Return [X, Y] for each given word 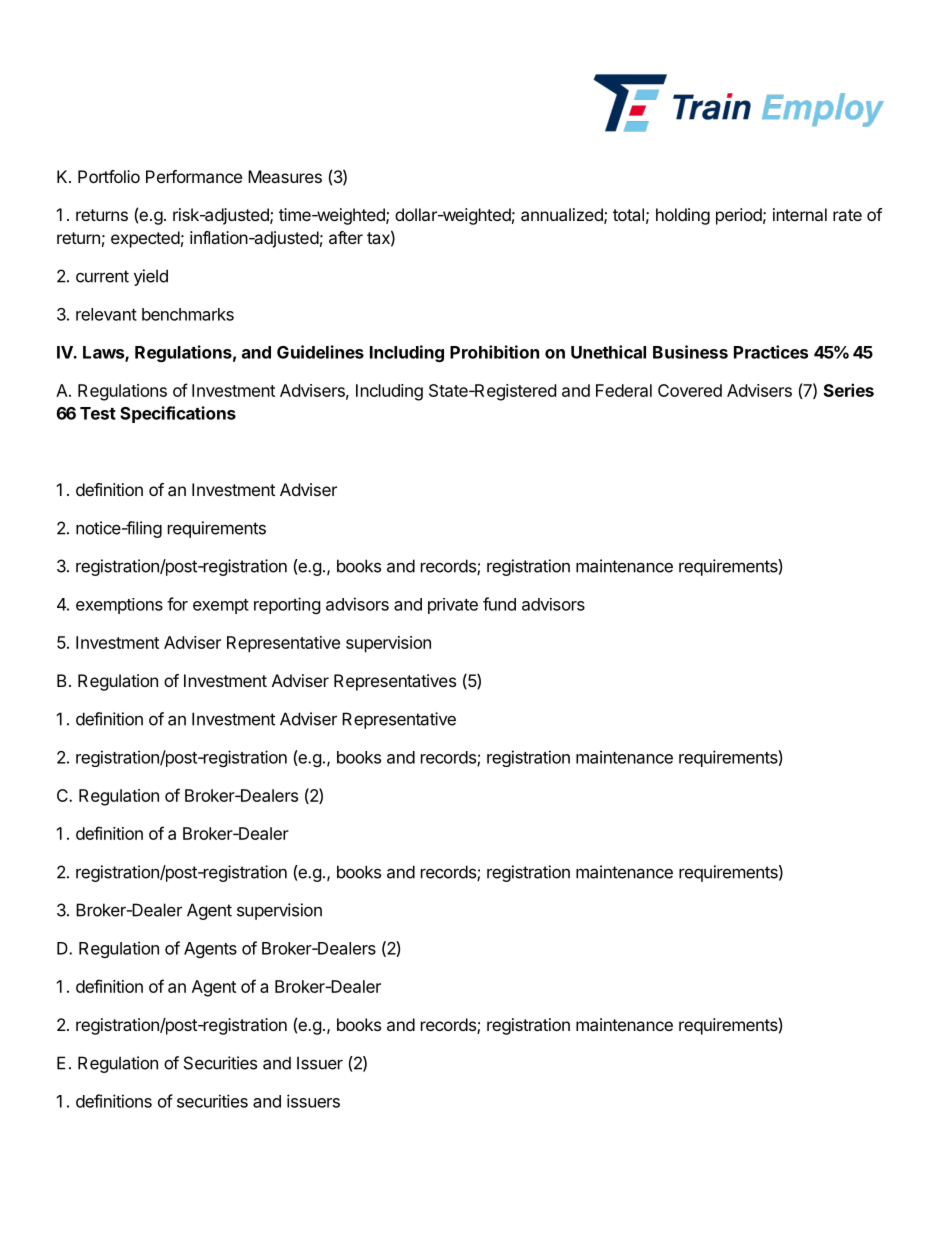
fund [499, 604]
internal [800, 214]
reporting [287, 605]
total [628, 214]
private [453, 606]
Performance [194, 176]
